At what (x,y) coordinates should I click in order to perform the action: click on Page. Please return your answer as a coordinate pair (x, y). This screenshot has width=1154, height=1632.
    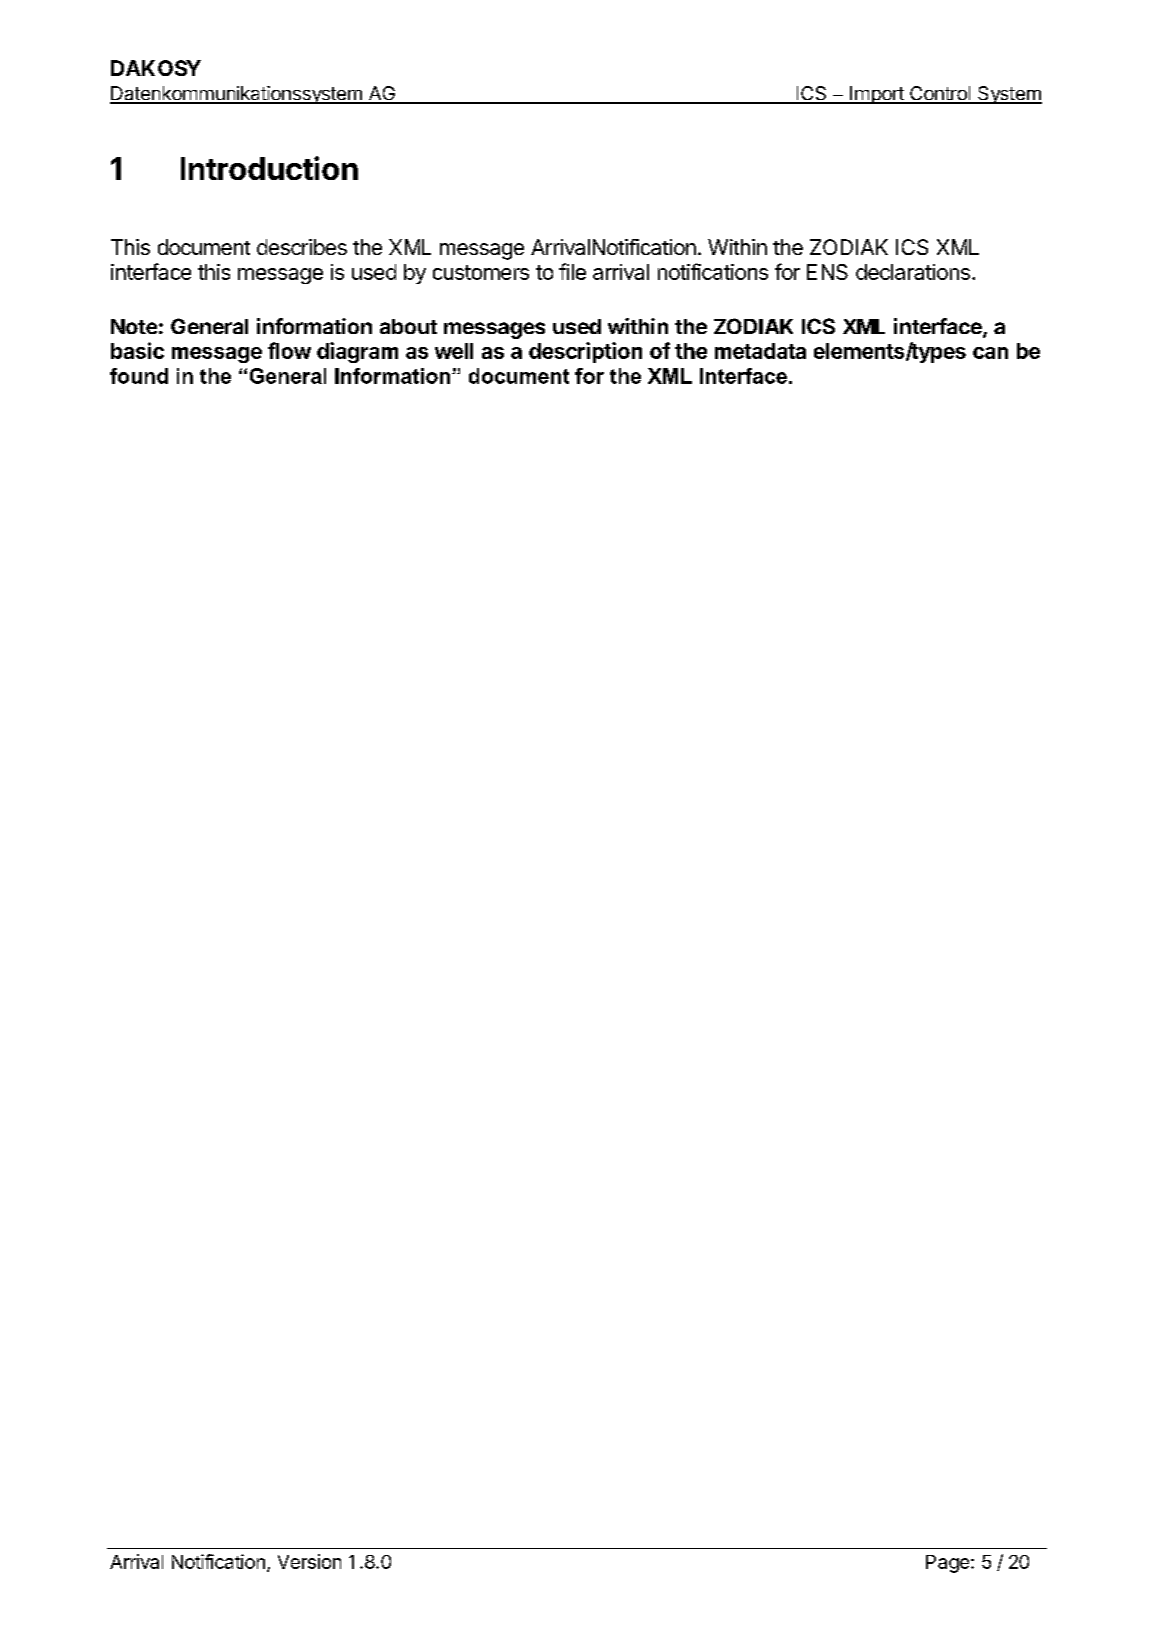
    Looking at the image, I should click on (947, 1564).
